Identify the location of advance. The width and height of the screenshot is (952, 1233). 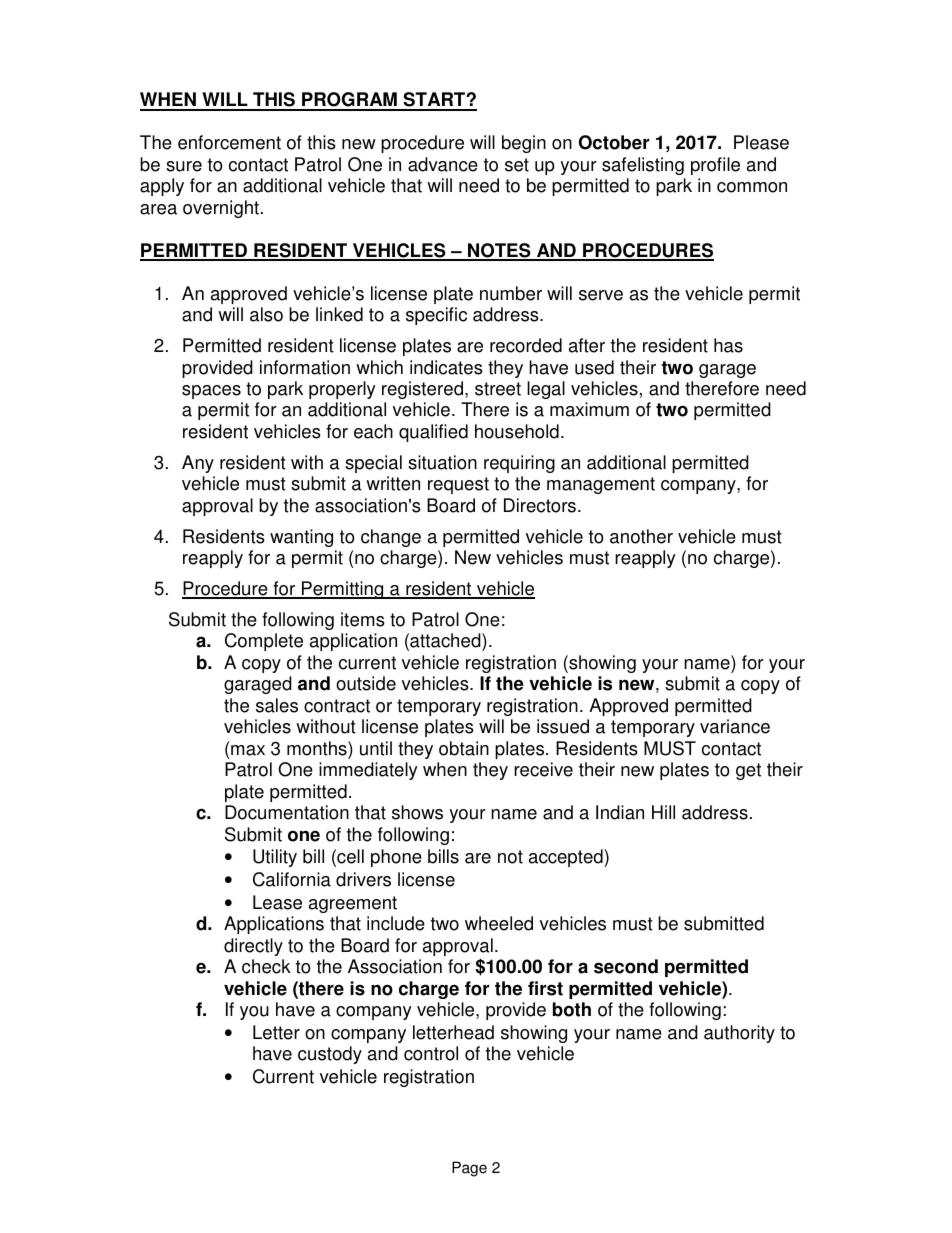
(443, 164).
